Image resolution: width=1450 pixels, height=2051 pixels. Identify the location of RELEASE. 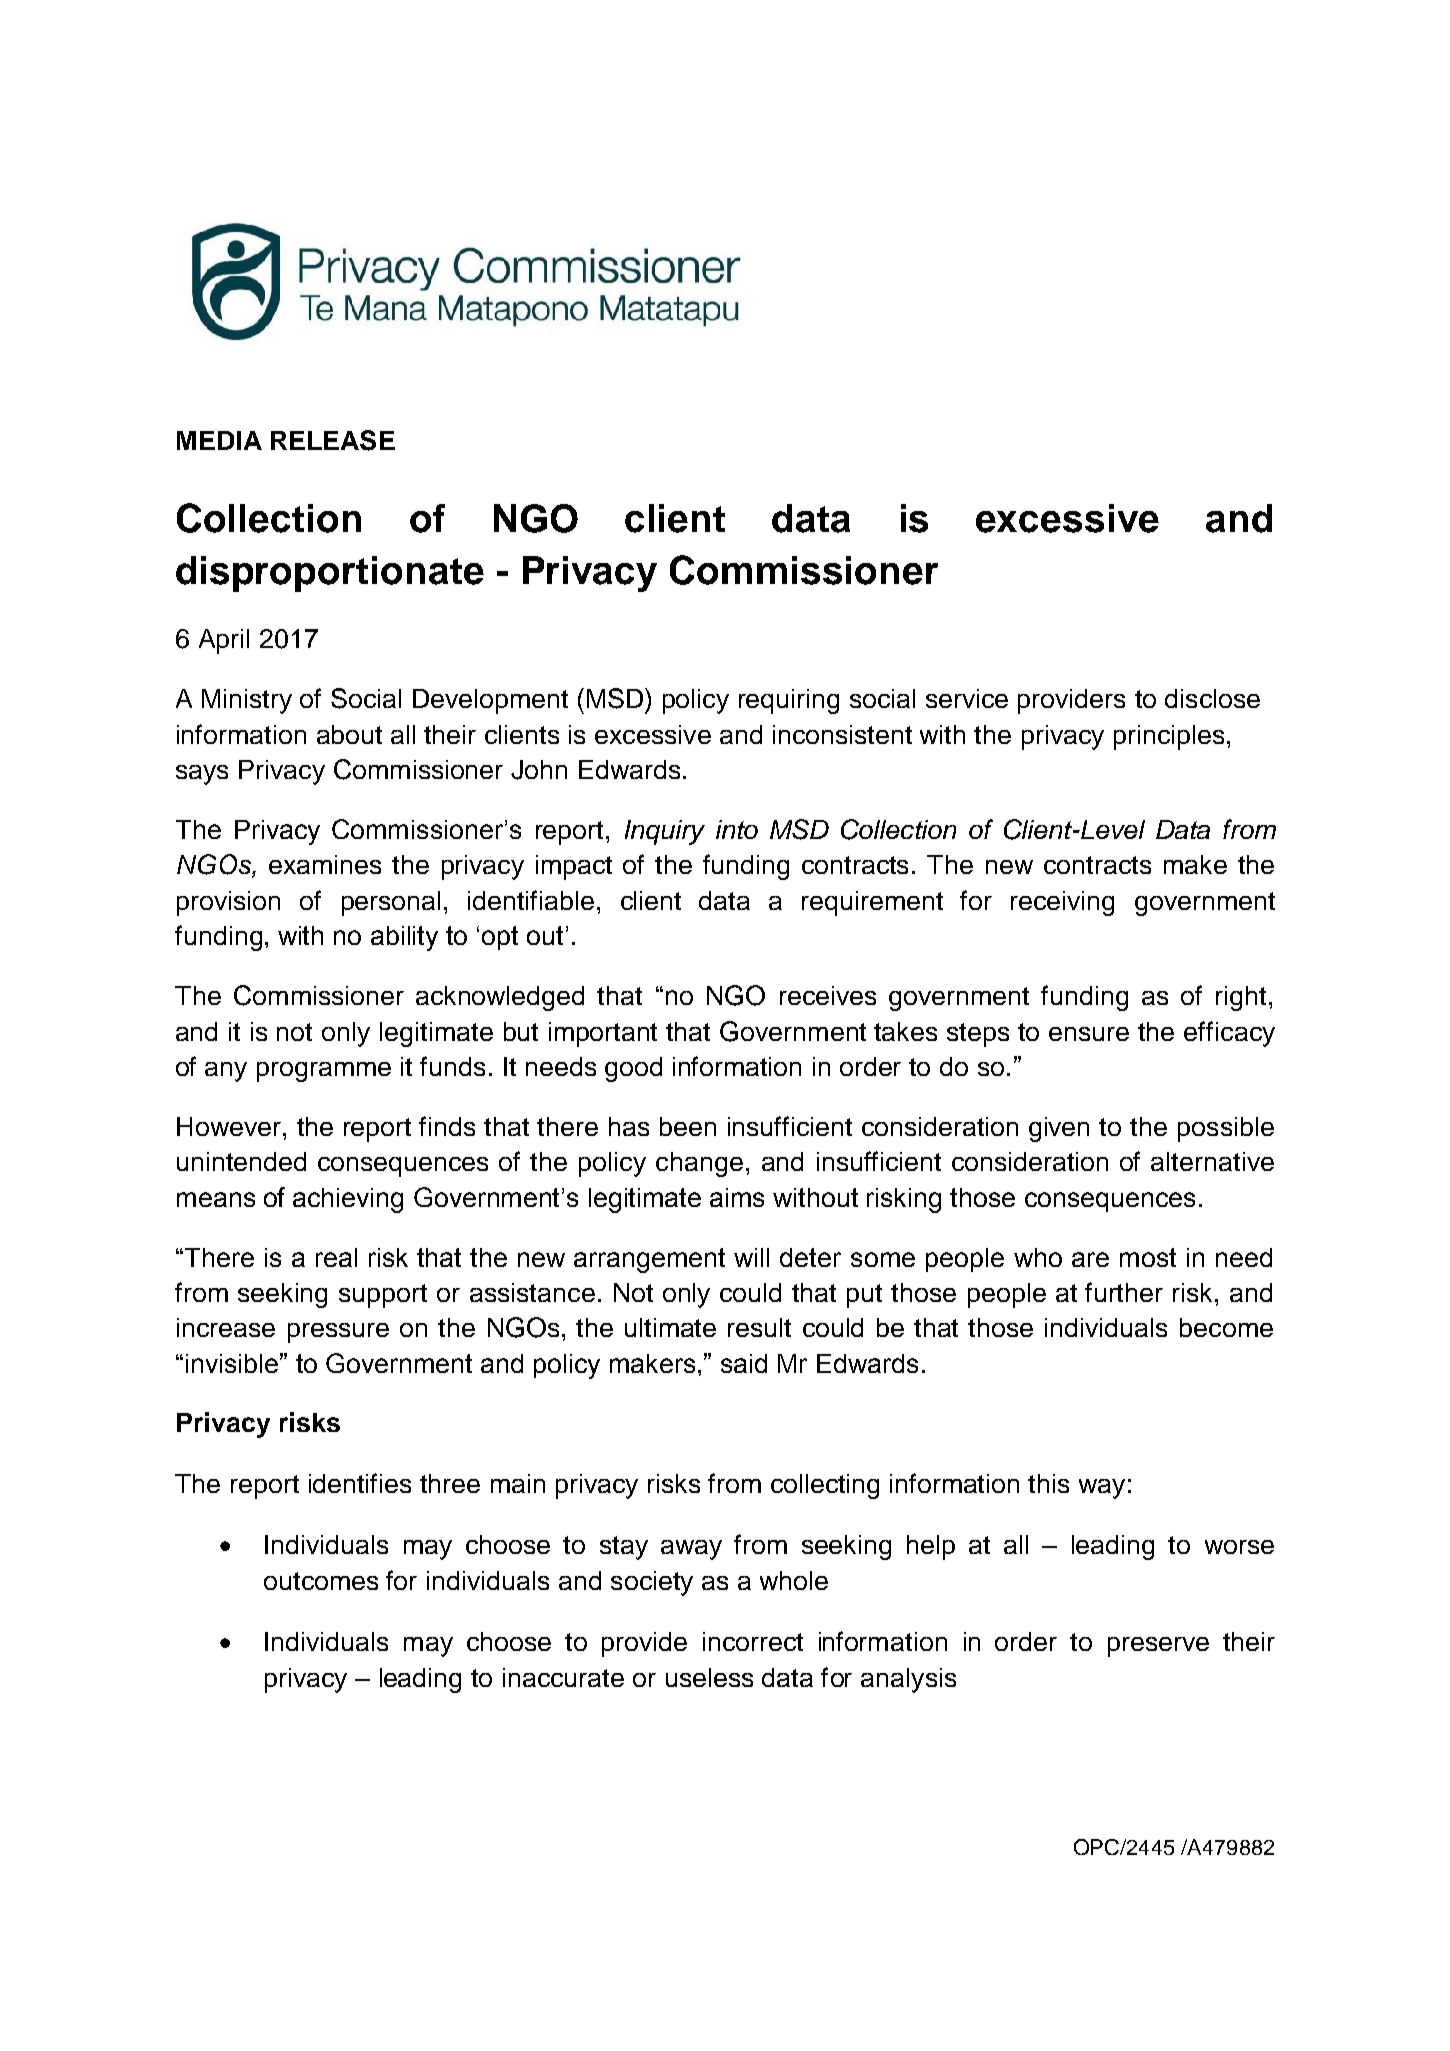
(333, 440).
